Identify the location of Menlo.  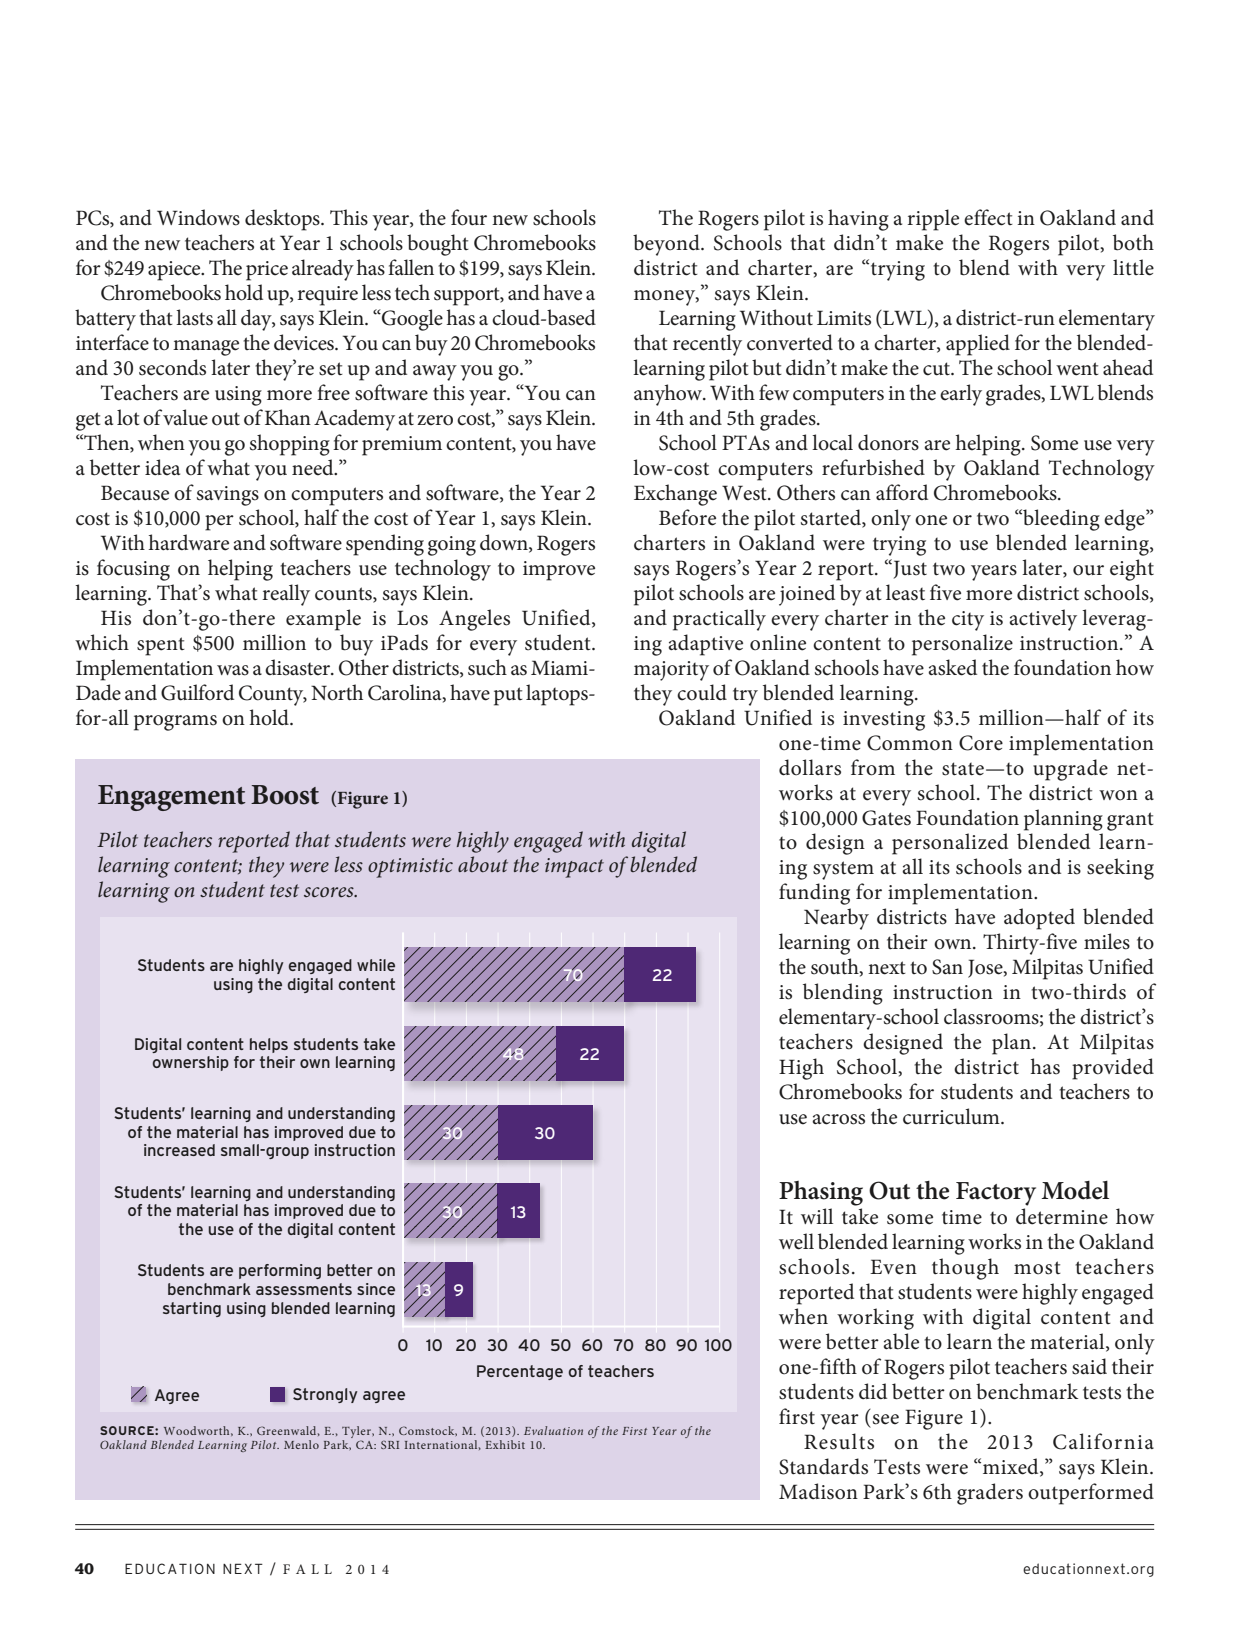
(301, 1444).
